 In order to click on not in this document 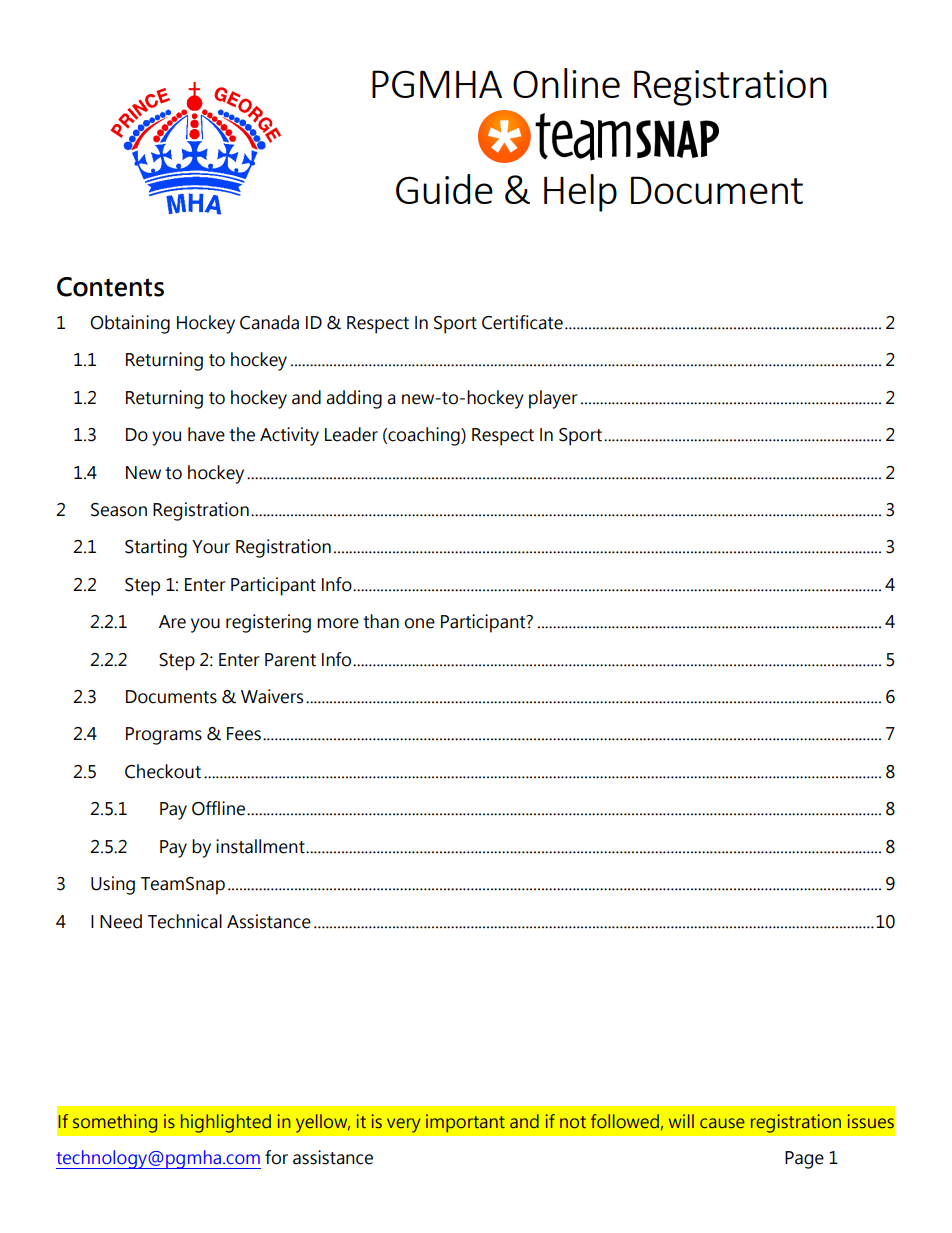, I will do `click(573, 1122)`.
